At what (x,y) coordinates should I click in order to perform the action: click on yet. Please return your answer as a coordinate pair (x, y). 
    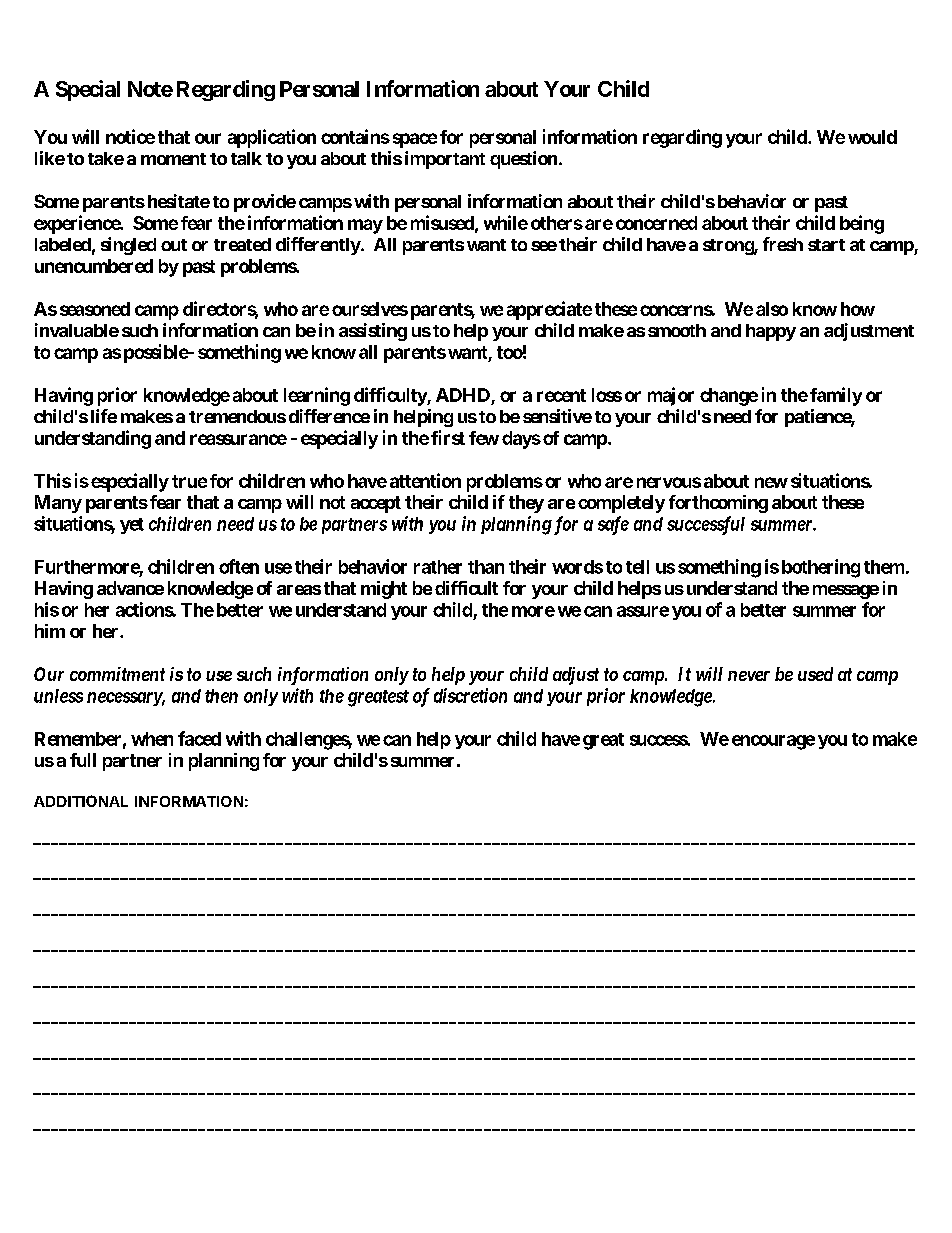
    Looking at the image, I should click on (132, 526).
